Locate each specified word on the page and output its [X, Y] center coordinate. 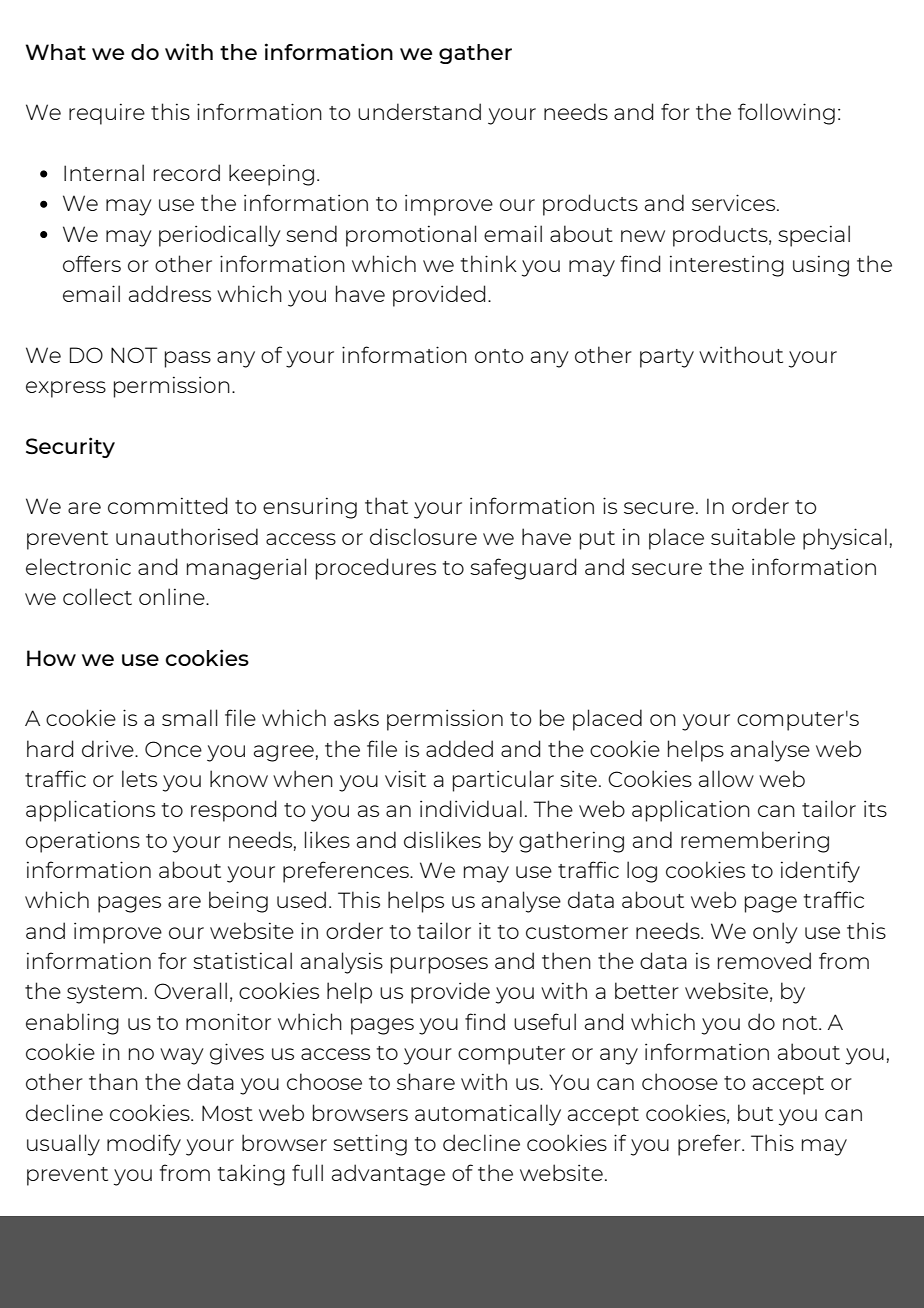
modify [144, 1145]
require [107, 114]
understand [419, 111]
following [786, 114]
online [173, 596]
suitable [753, 536]
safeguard [523, 569]
